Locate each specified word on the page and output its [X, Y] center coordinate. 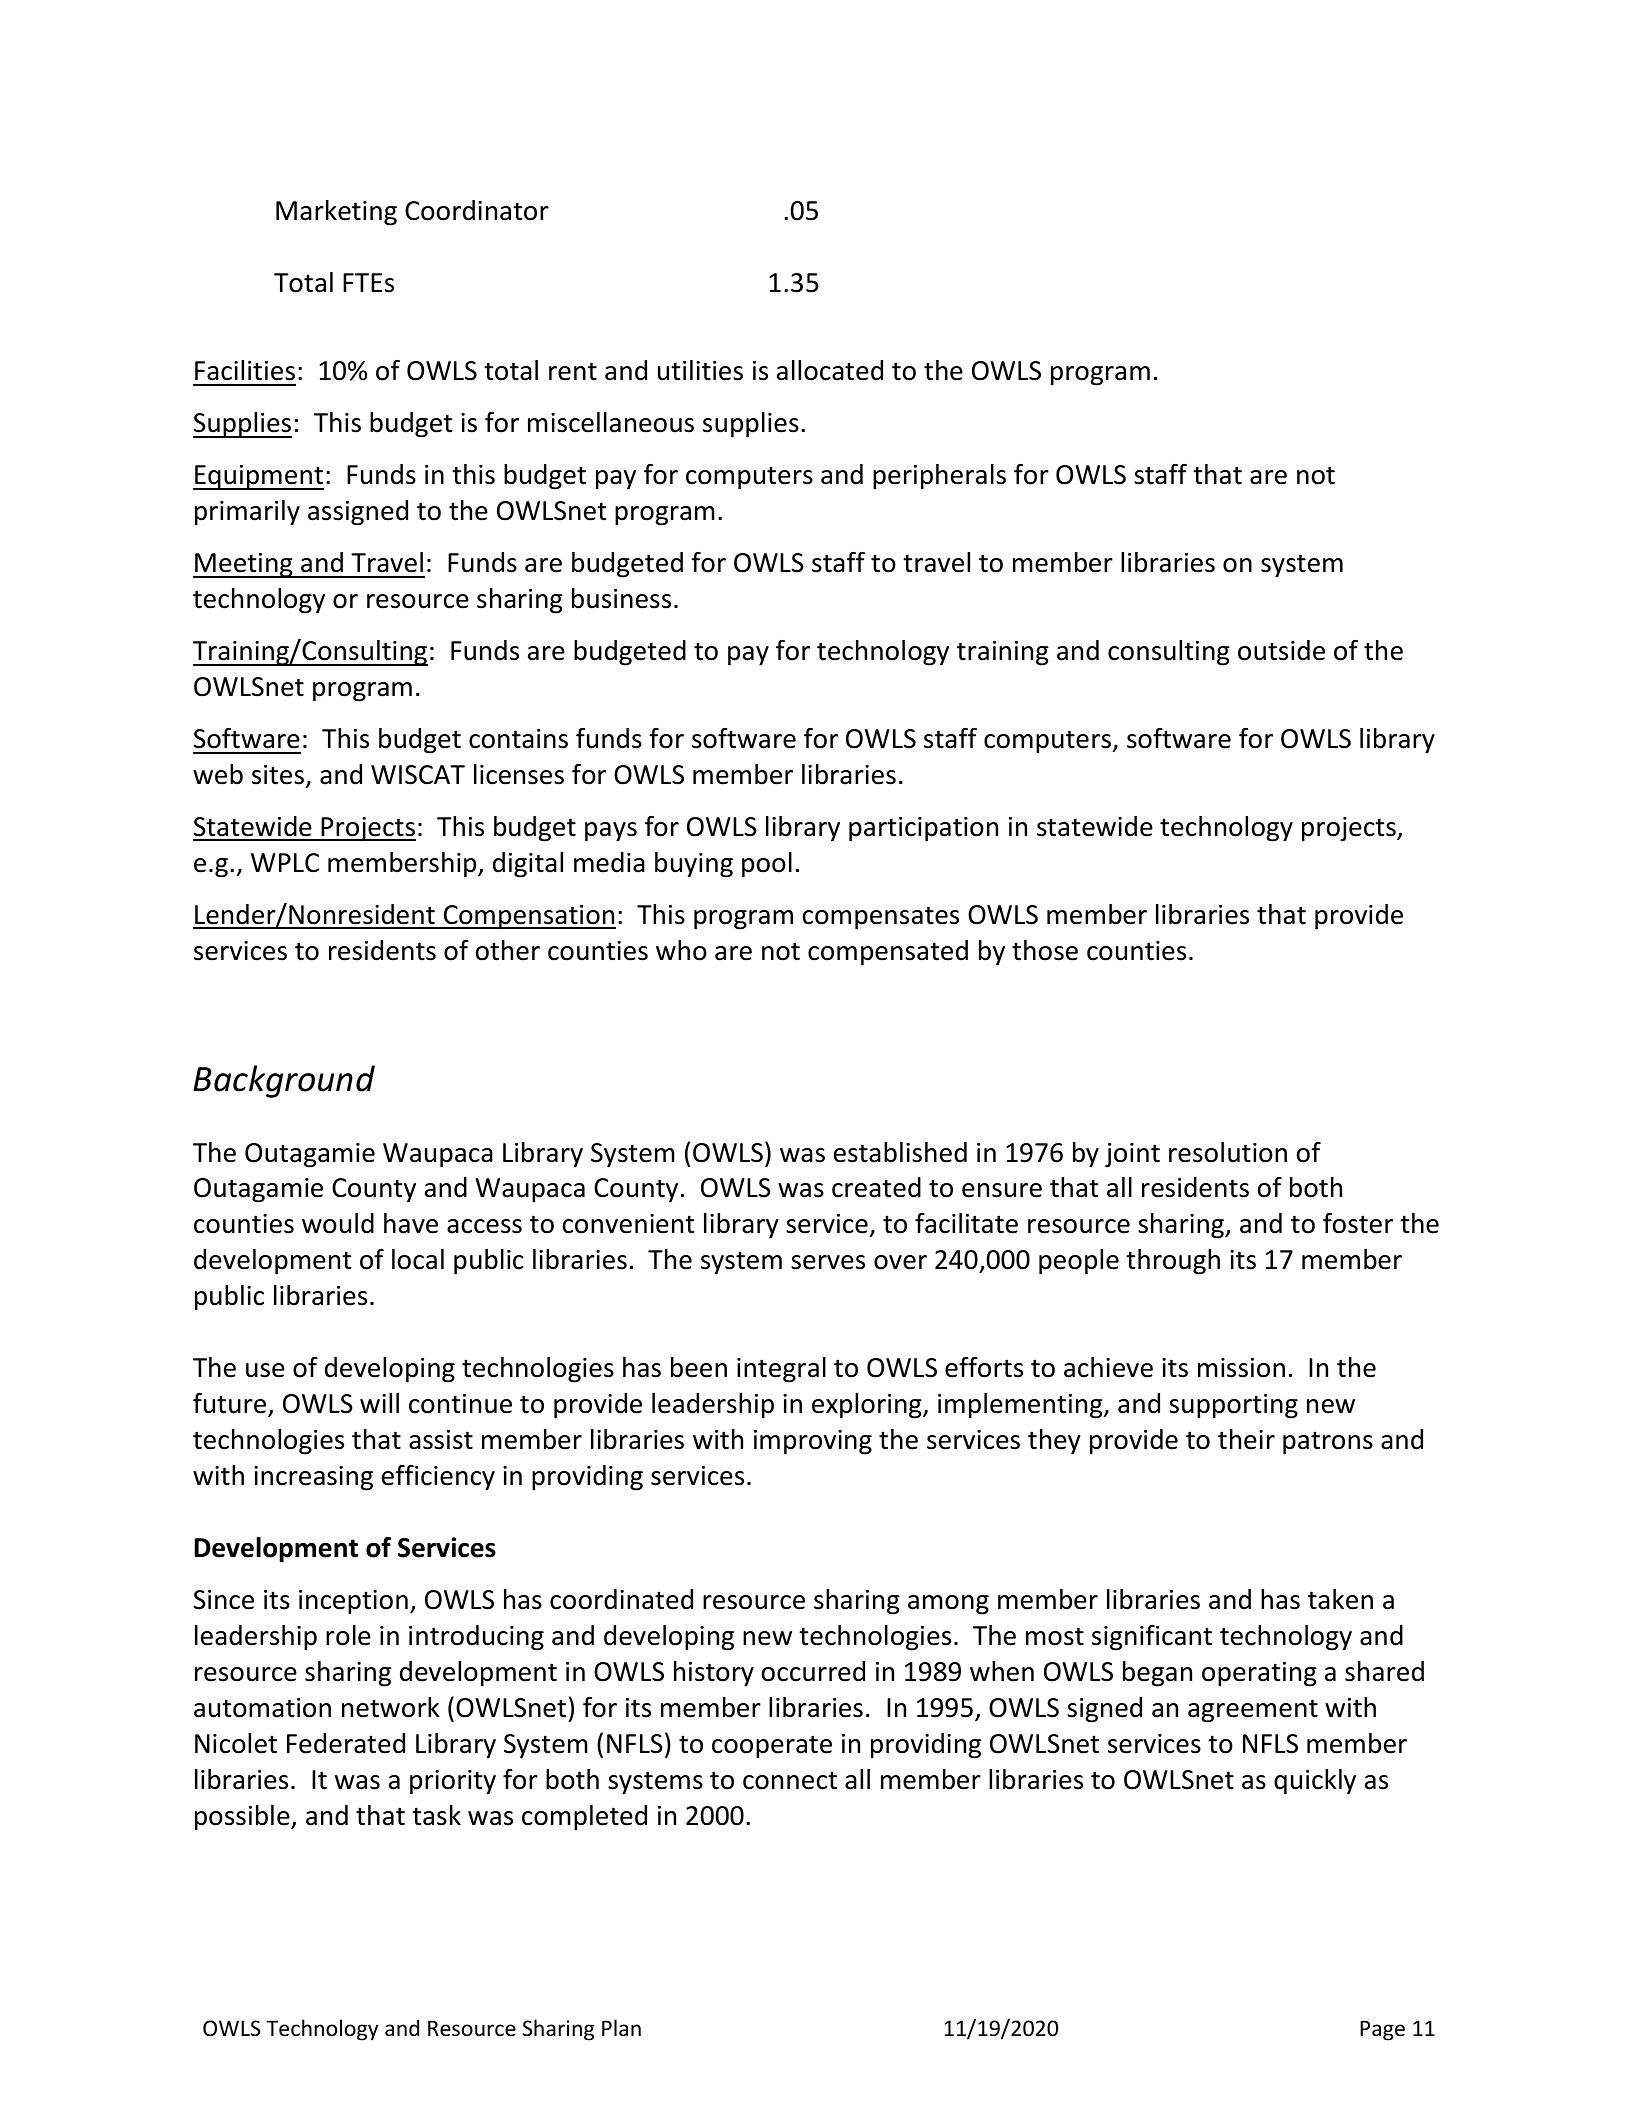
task [436, 1815]
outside [1281, 650]
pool [767, 865]
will [379, 1403]
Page [1382, 2030]
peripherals [939, 477]
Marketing [336, 213]
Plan [621, 2027]
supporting [1233, 1406]
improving [813, 1442]
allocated [830, 370]
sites [278, 775]
